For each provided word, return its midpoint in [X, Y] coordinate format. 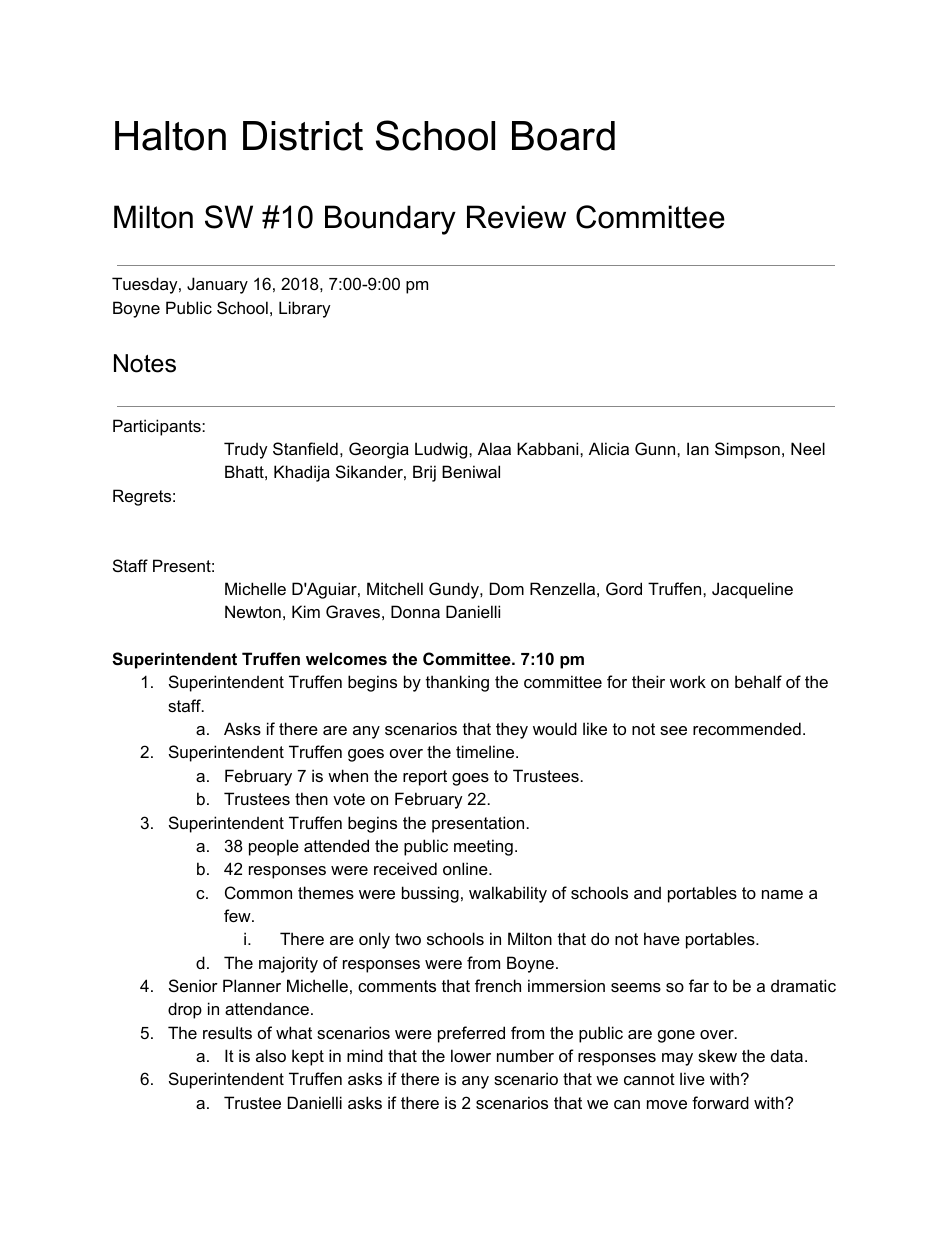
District [303, 136]
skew [717, 1055]
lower [471, 1055]
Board [563, 136]
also [271, 1055]
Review [516, 217]
